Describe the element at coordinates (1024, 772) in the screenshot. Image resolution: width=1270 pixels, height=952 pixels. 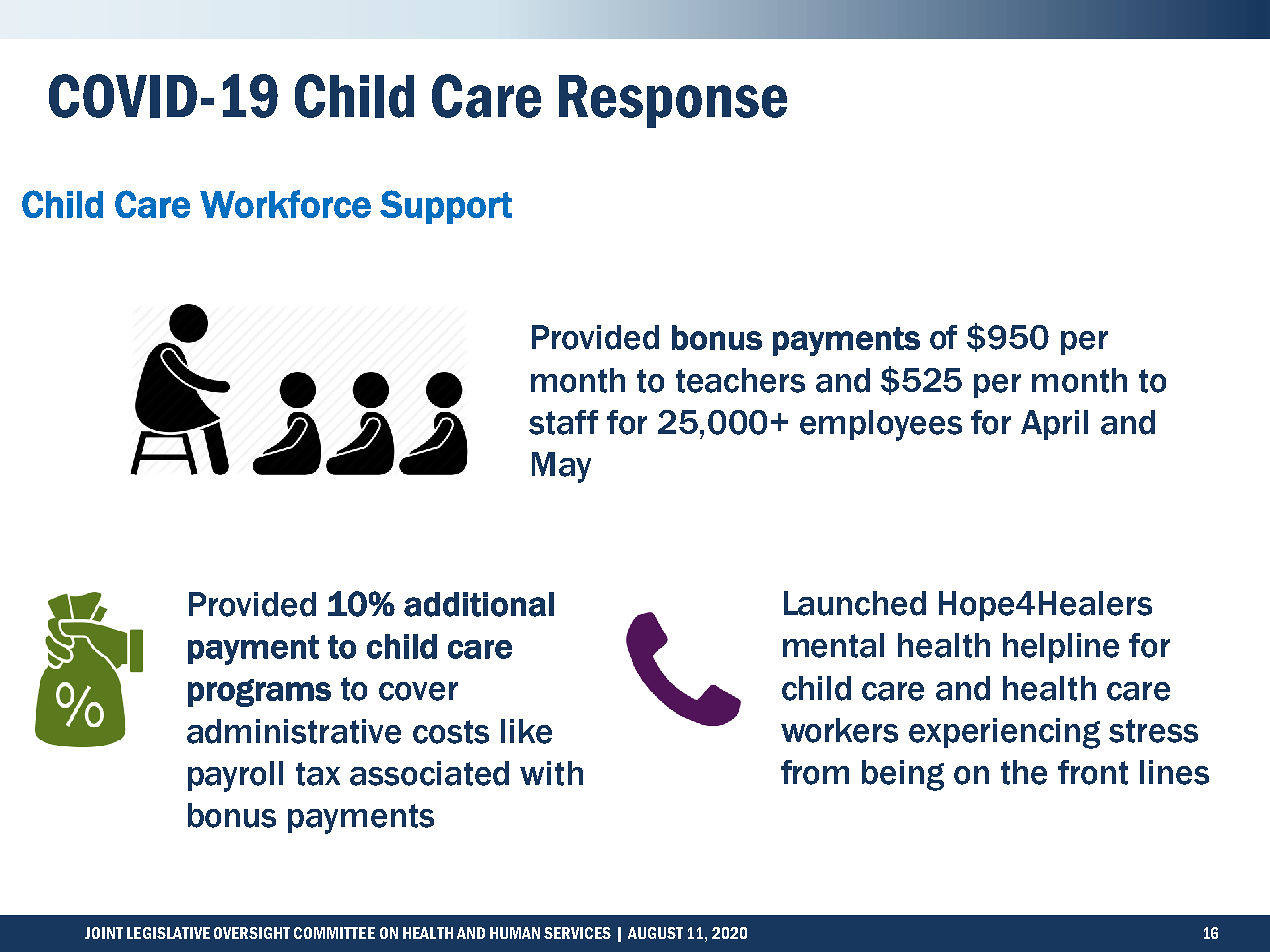
I see `the` at that location.
